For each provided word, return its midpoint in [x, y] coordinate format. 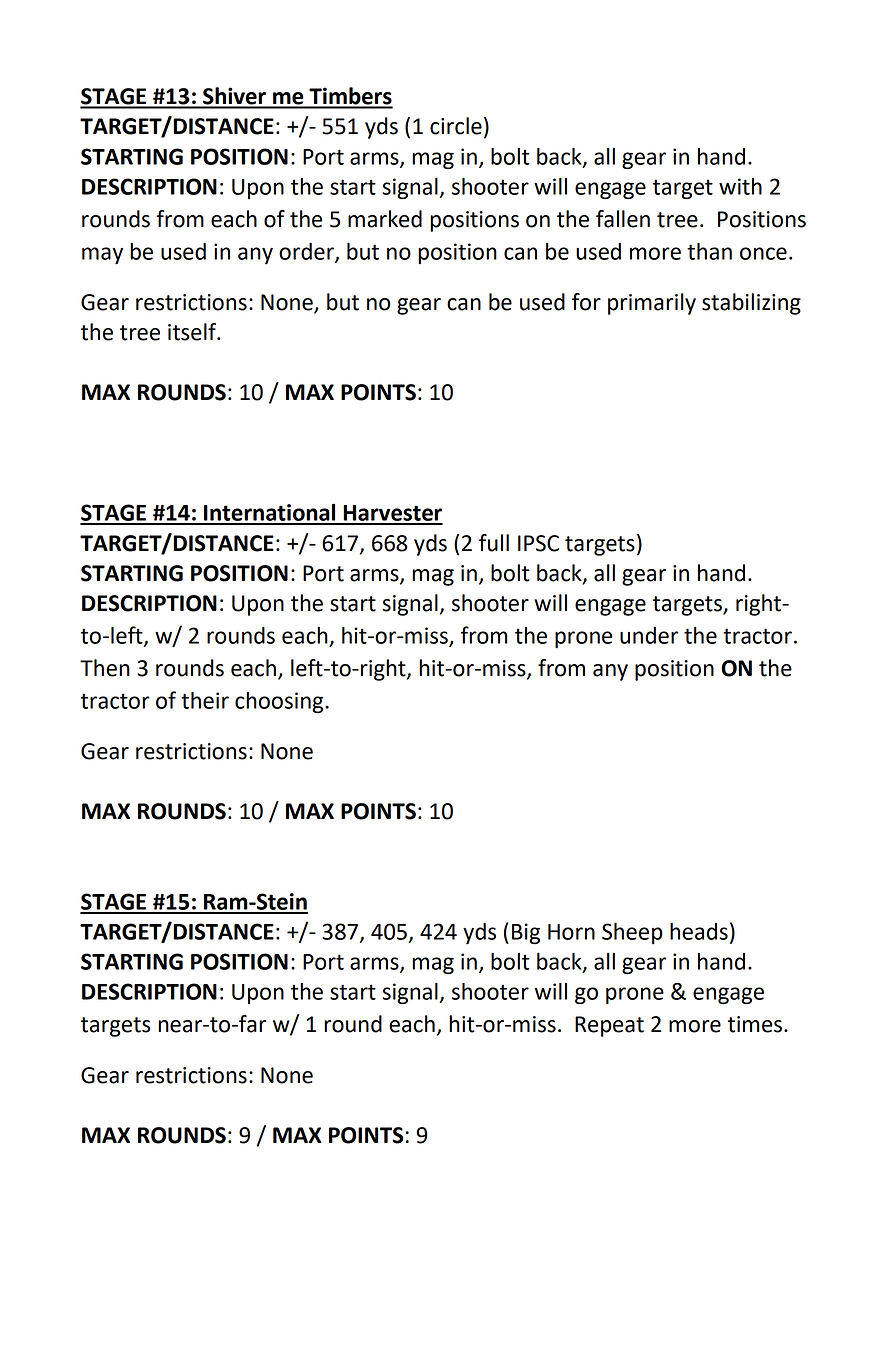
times [755, 1024]
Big [526, 933]
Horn [571, 932]
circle [456, 126]
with [740, 186]
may [102, 255]
